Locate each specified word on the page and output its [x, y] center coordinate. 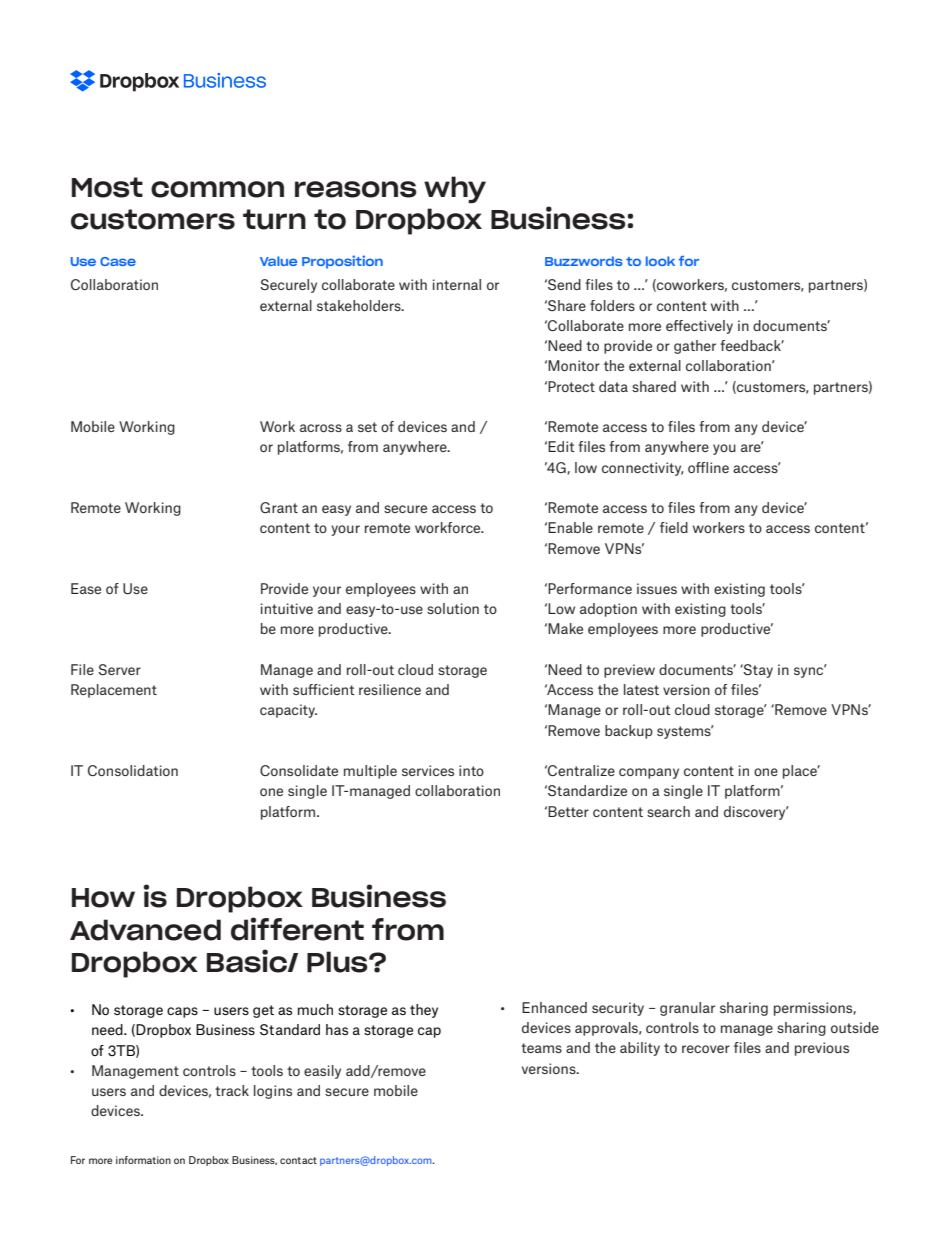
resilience [390, 689]
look [660, 261]
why [455, 190]
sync [810, 671]
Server [119, 669]
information [143, 1160]
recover [706, 1049]
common [217, 189]
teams [541, 1048]
